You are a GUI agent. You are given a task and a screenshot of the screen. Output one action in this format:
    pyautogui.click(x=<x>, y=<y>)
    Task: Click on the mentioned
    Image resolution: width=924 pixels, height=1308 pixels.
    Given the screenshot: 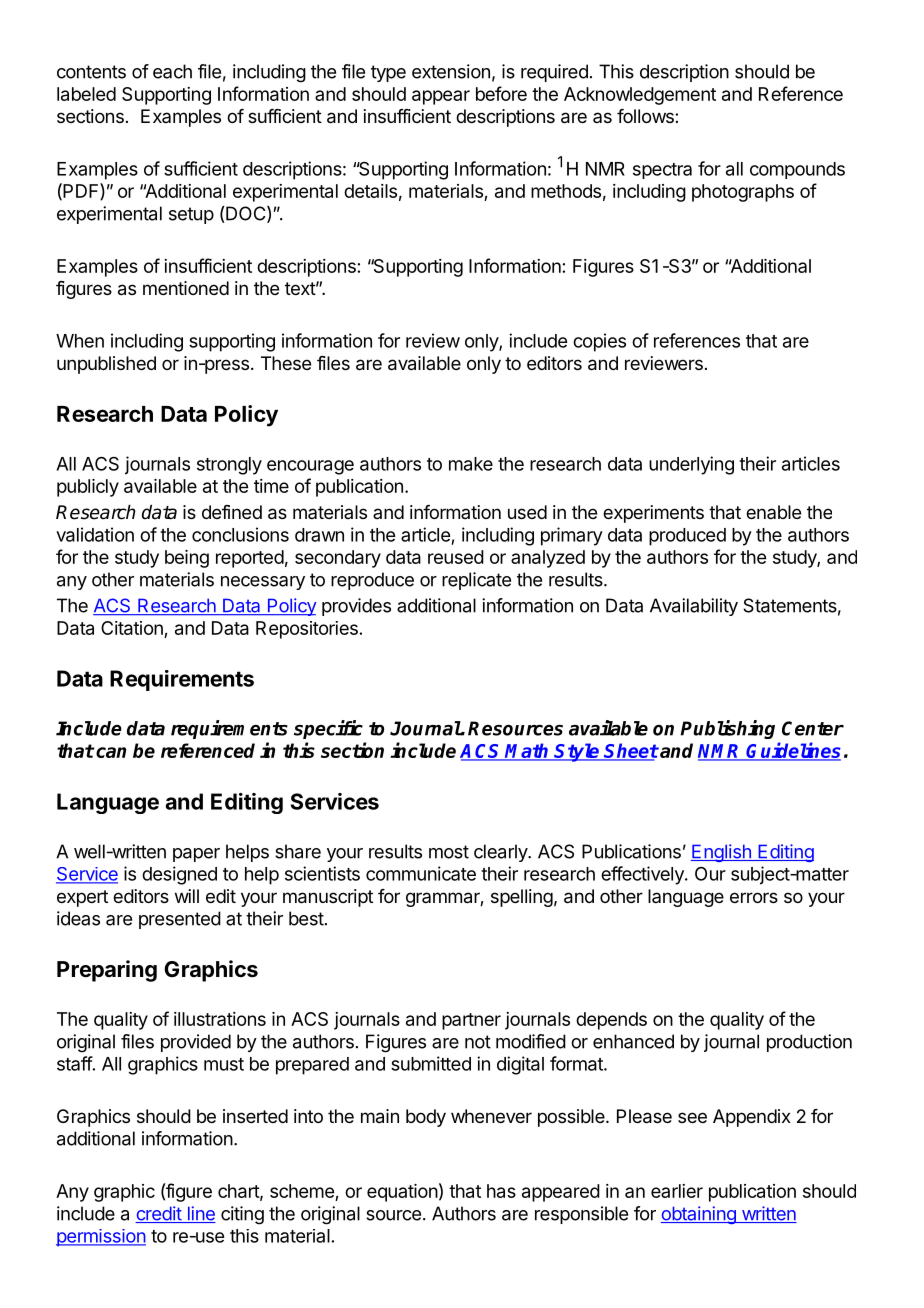 What is the action you would take?
    pyautogui.click(x=186, y=288)
